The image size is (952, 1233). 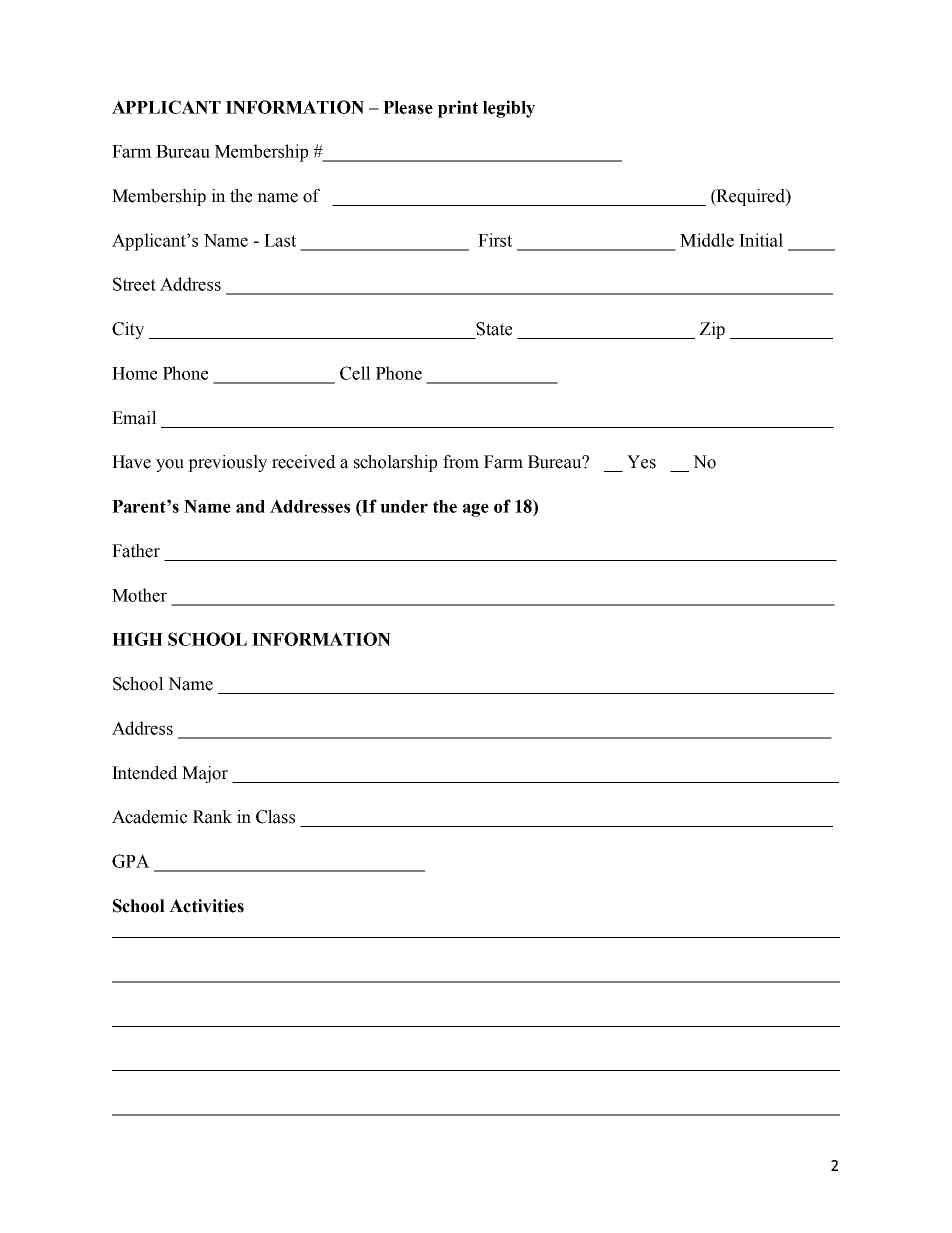 What do you see at coordinates (476, 510) in the screenshot?
I see `age` at bounding box center [476, 510].
